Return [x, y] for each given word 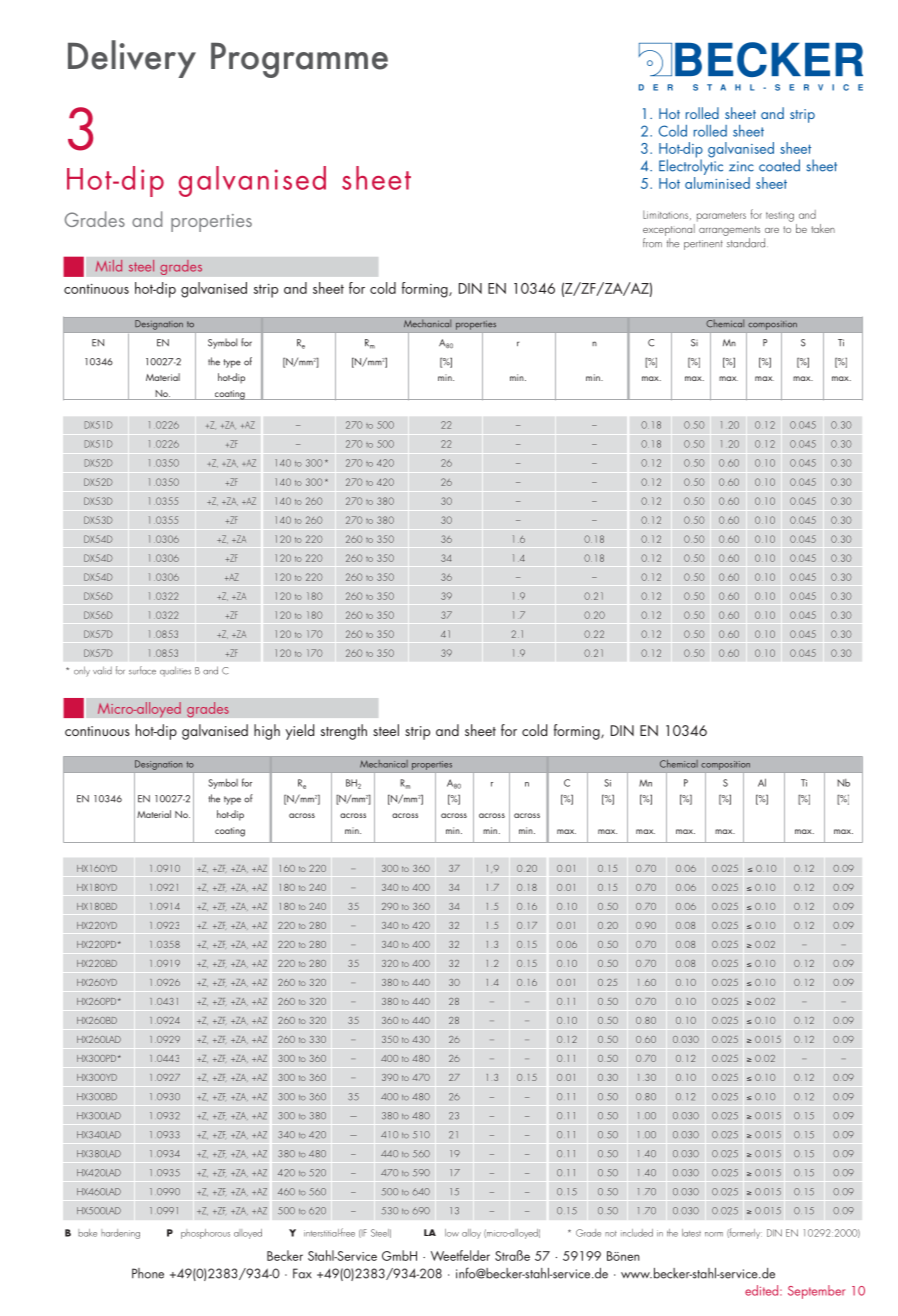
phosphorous [205, 1234]
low [452, 1233]
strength [344, 732]
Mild [109, 266]
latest [691, 1233]
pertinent [703, 245]
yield [299, 732]
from [652, 243]
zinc [741, 166]
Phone [148, 1273]
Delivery [132, 59]
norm [714, 1234]
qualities [175, 671]
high [267, 732]
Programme [299, 60]
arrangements [729, 231]
